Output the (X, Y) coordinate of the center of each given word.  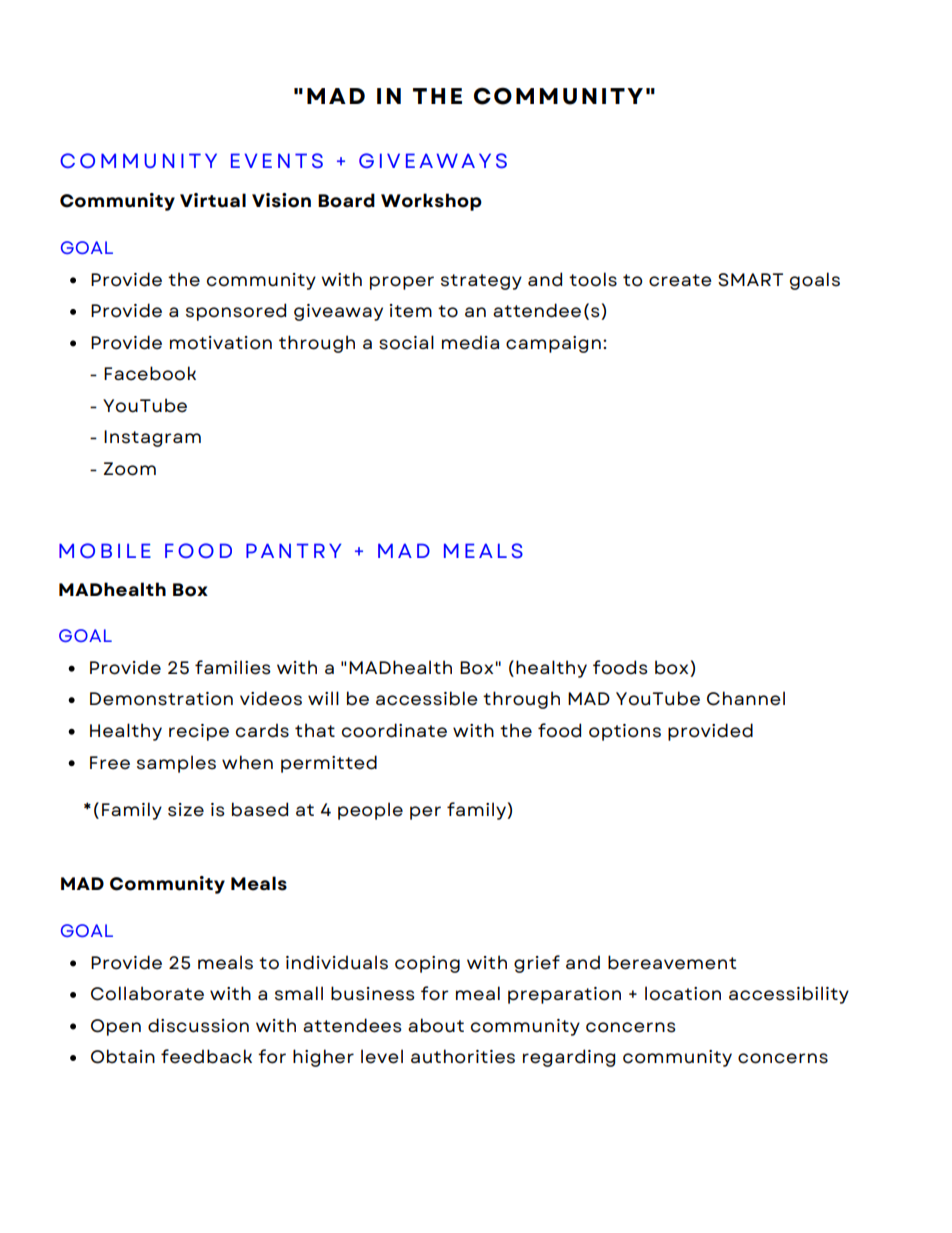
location (683, 993)
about (436, 1025)
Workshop (431, 202)
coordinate (394, 730)
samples (176, 764)
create (680, 280)
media (470, 342)
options (625, 732)
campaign (553, 344)
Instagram (152, 438)
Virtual (213, 200)
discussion (198, 1025)
